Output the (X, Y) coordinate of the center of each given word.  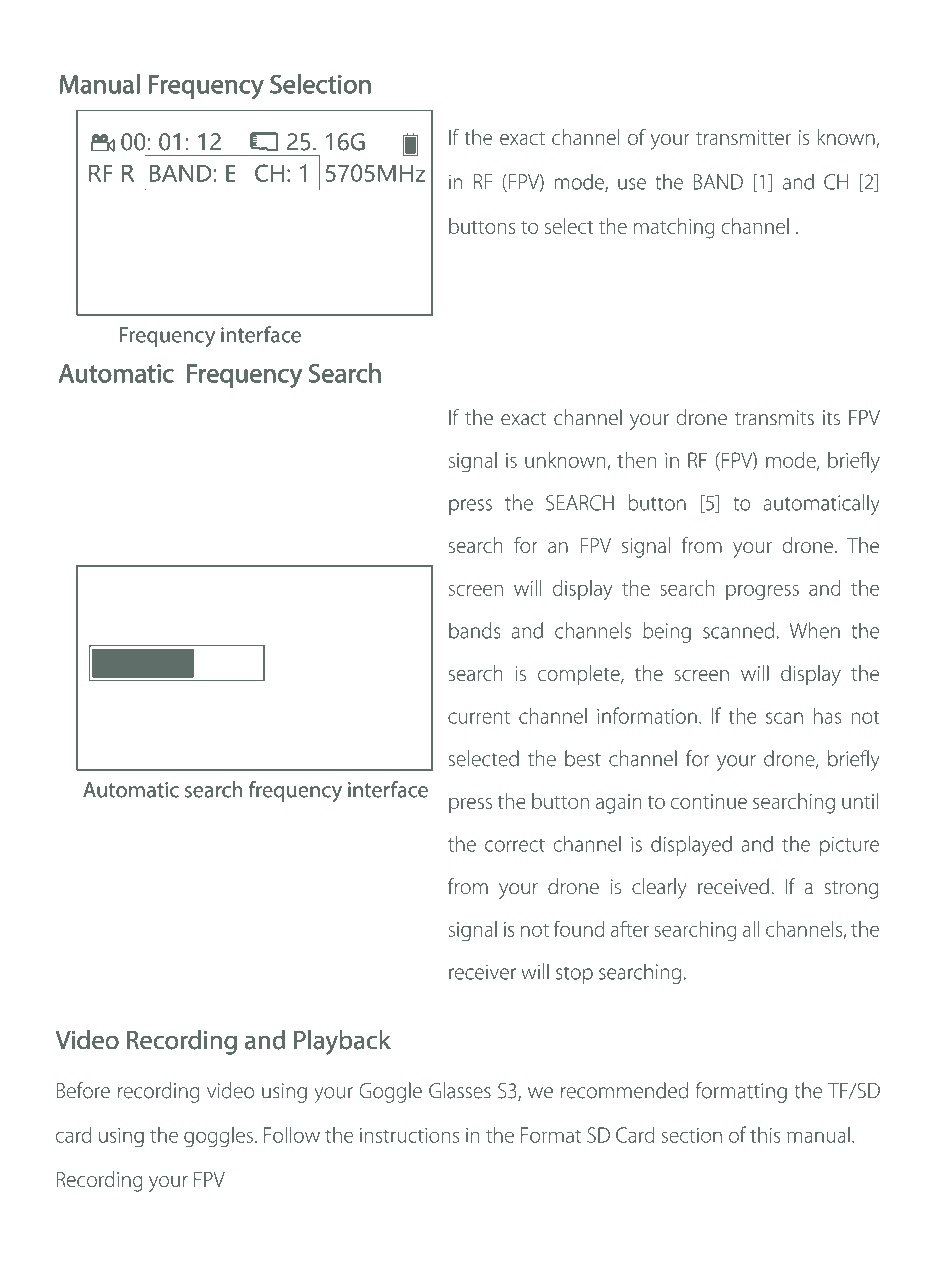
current (479, 717)
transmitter (743, 137)
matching (674, 228)
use (632, 184)
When (815, 630)
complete (580, 675)
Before (83, 1090)
